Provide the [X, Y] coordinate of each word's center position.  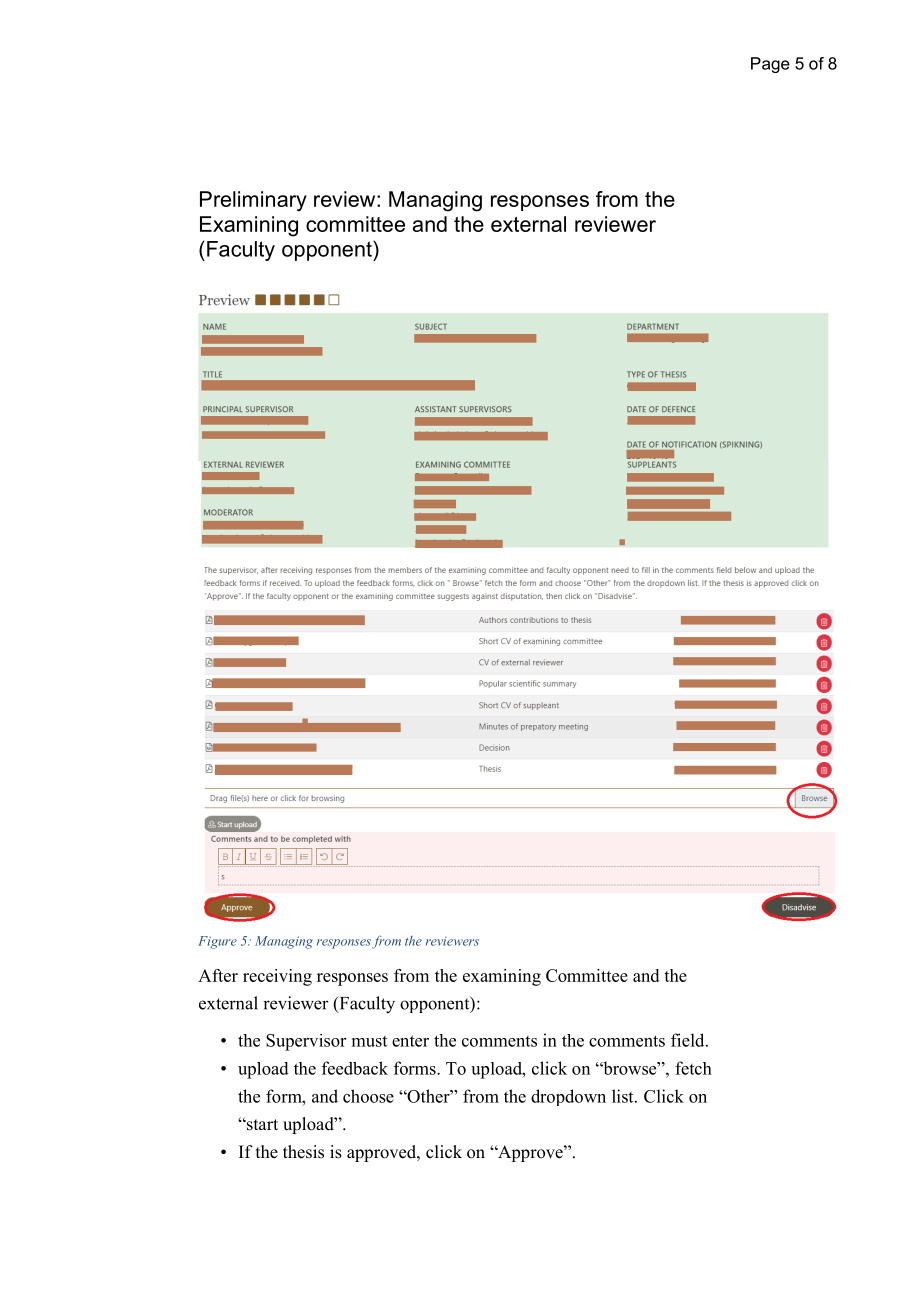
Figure [217, 942]
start [261, 1125]
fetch [693, 1068]
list [624, 1096]
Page [770, 65]
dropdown [568, 1097]
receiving [277, 977]
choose [368, 1096]
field [689, 1040]
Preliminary [253, 201]
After [218, 975]
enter [410, 1041]
